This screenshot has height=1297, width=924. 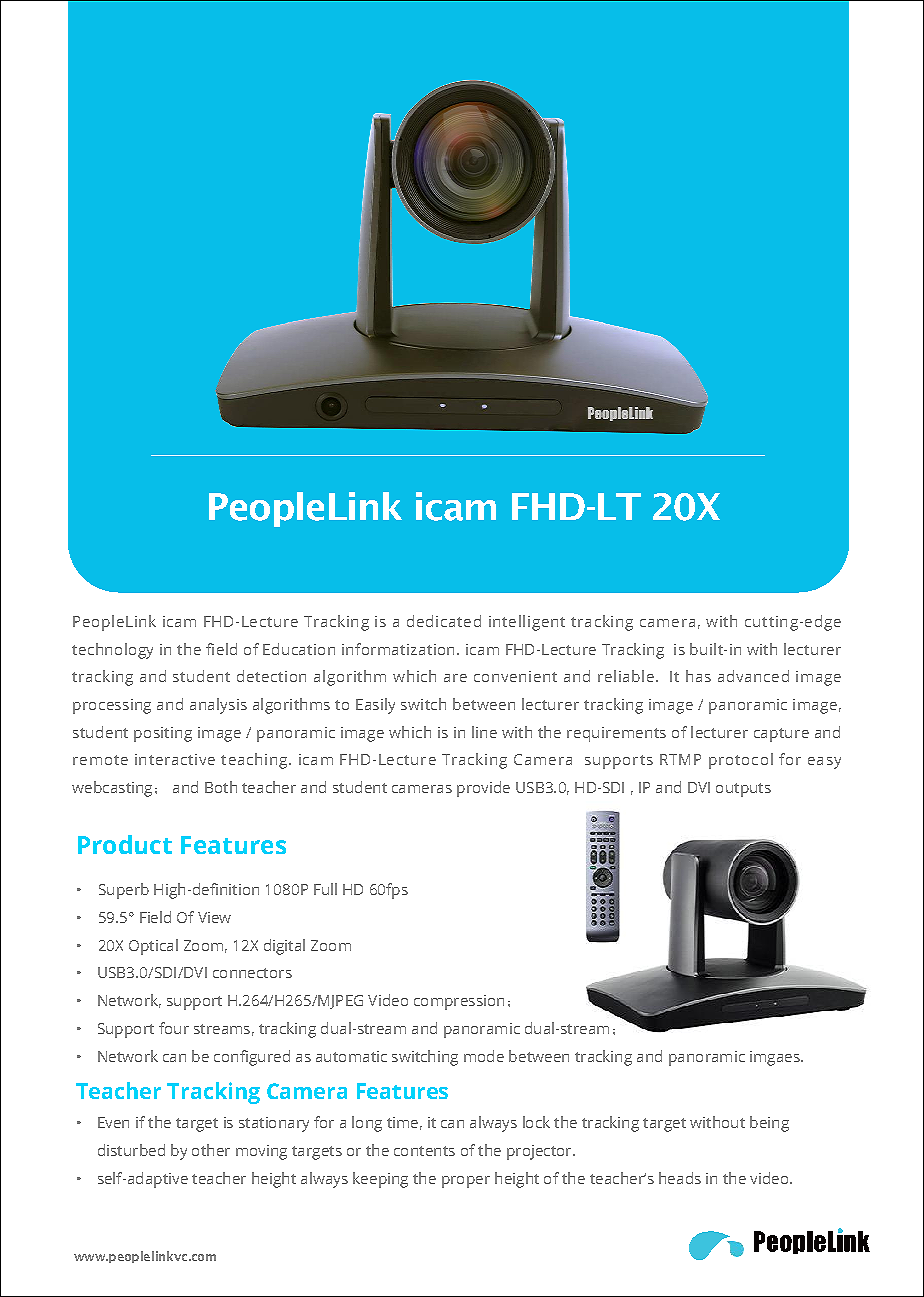 What do you see at coordinates (444, 621) in the screenshot?
I see `dedicated` at bounding box center [444, 621].
